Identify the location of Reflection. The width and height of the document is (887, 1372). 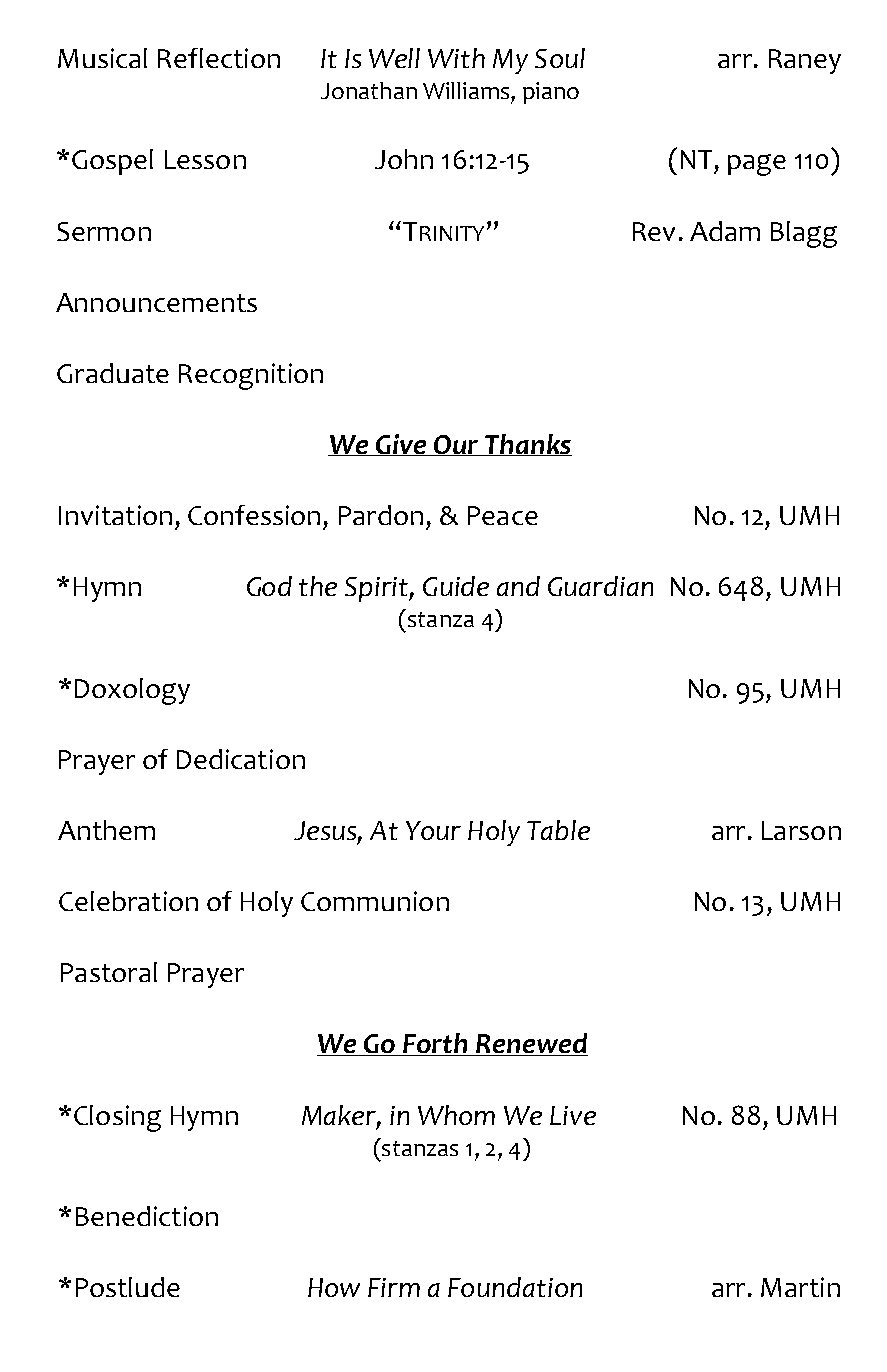
(219, 58).
